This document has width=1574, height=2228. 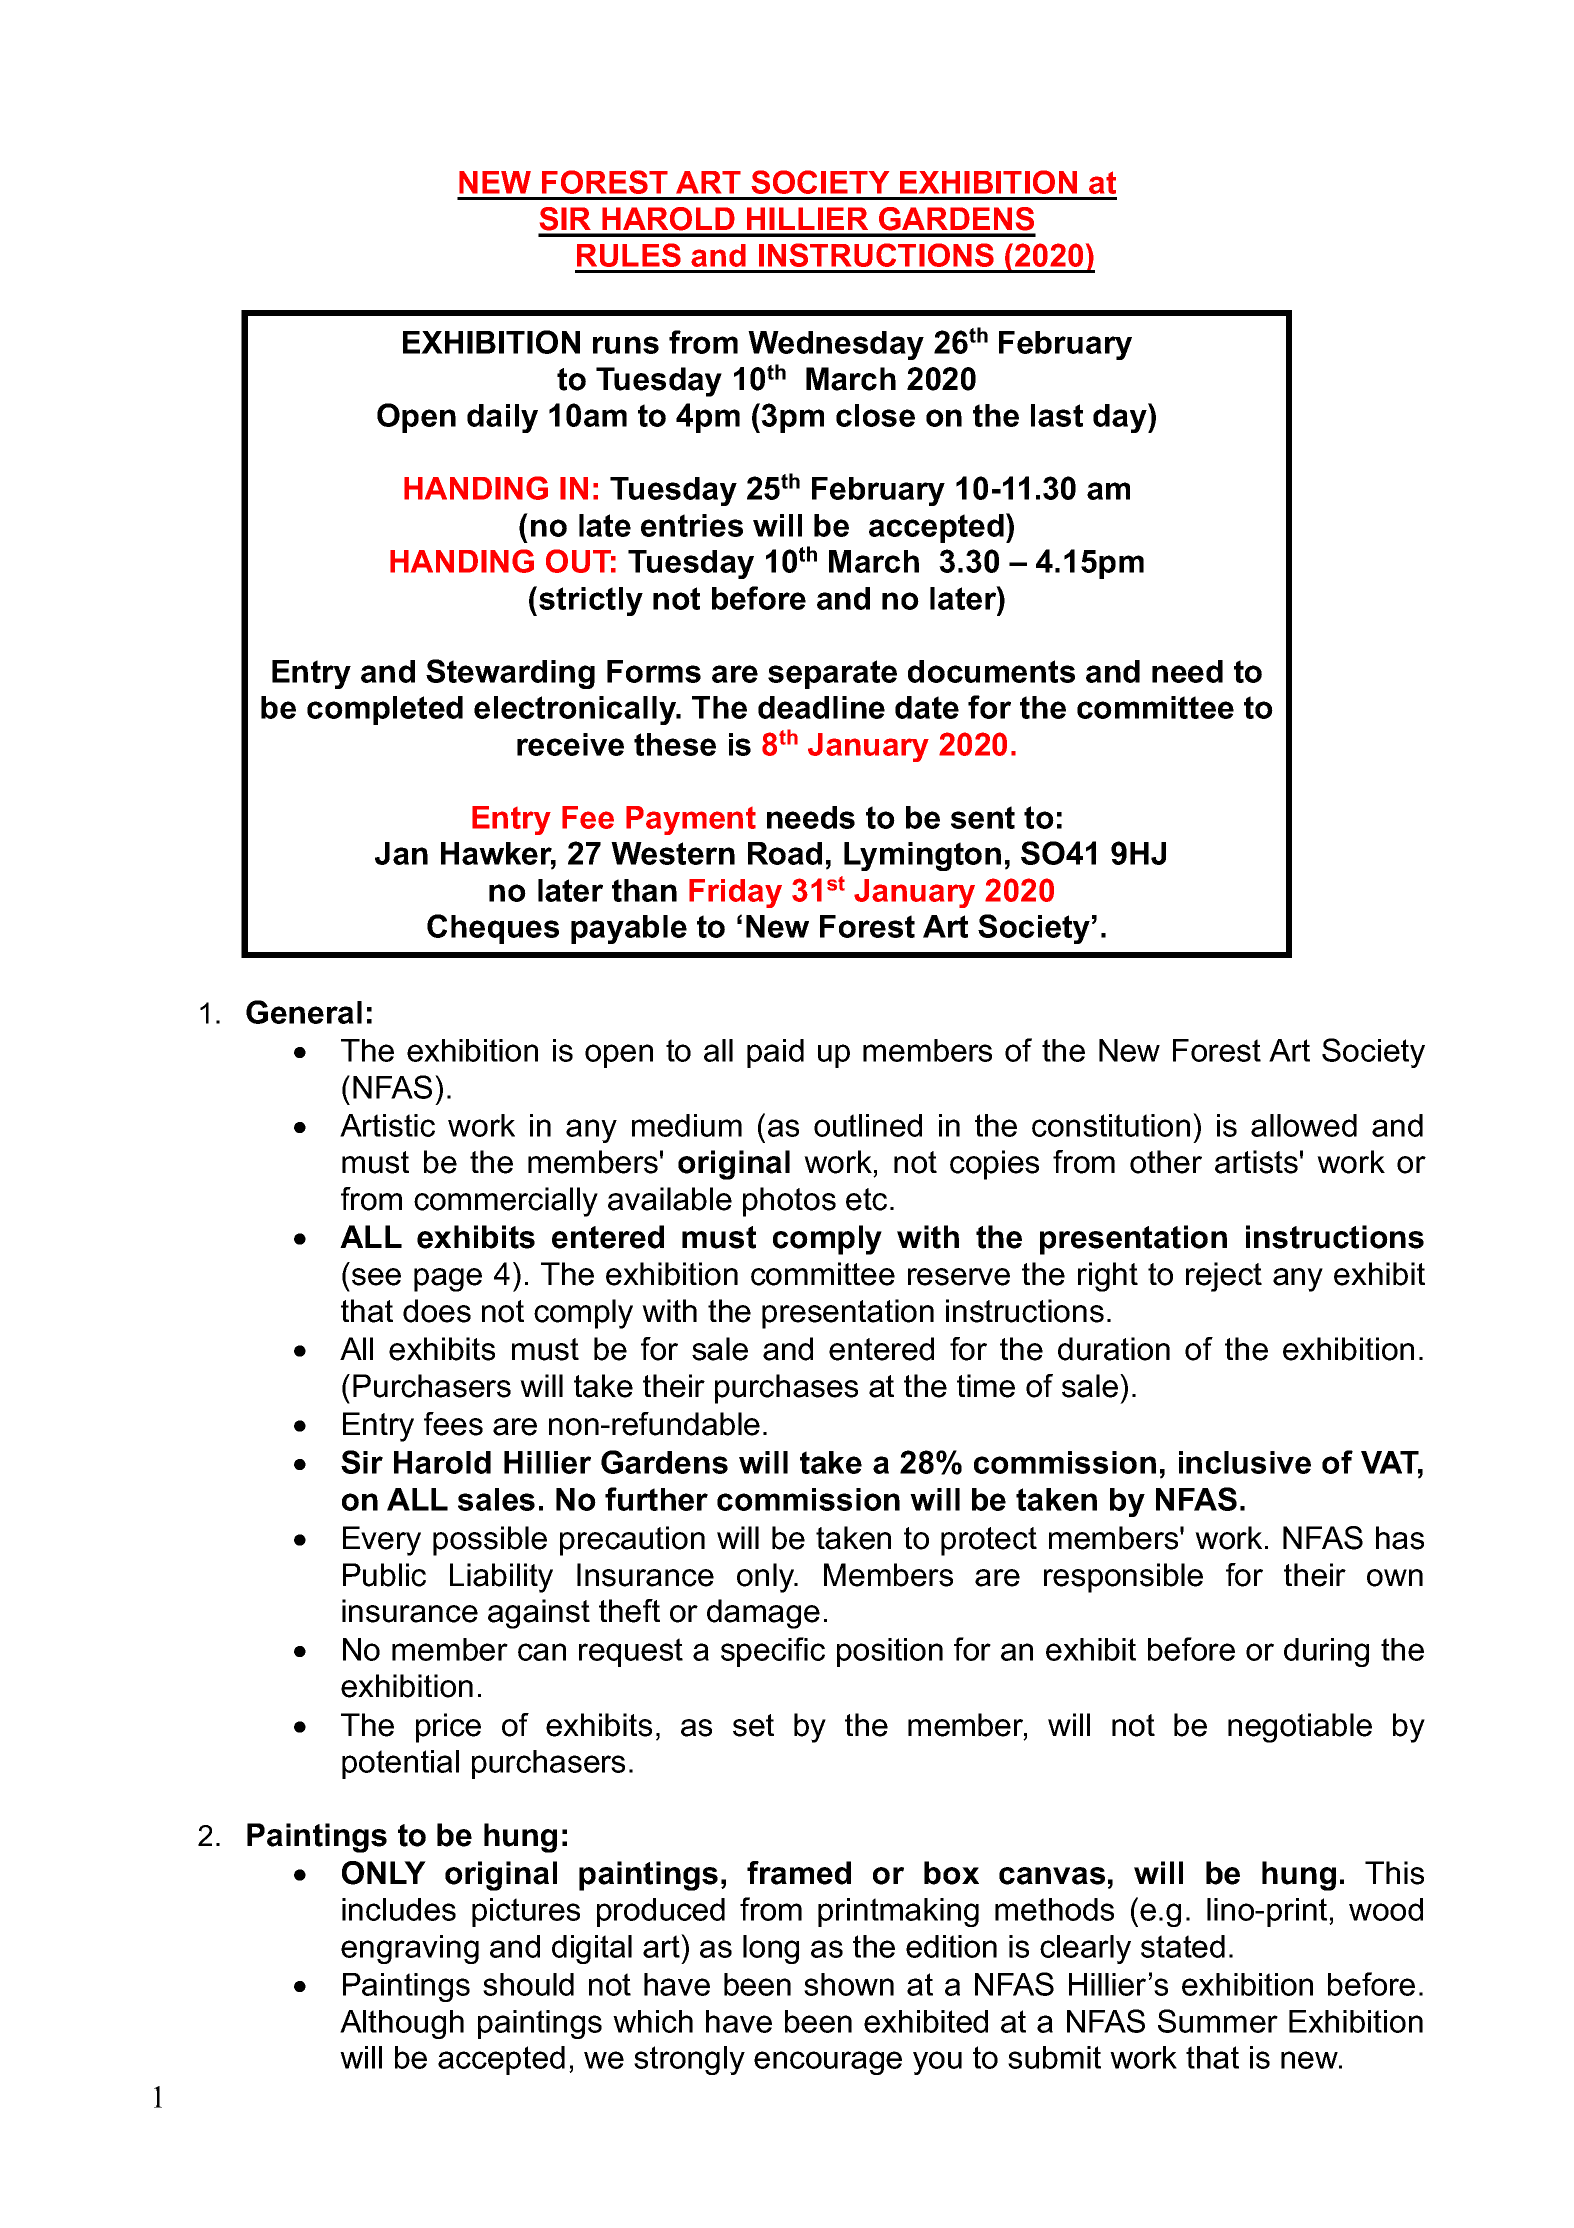 I want to click on last, so click(x=1057, y=415).
